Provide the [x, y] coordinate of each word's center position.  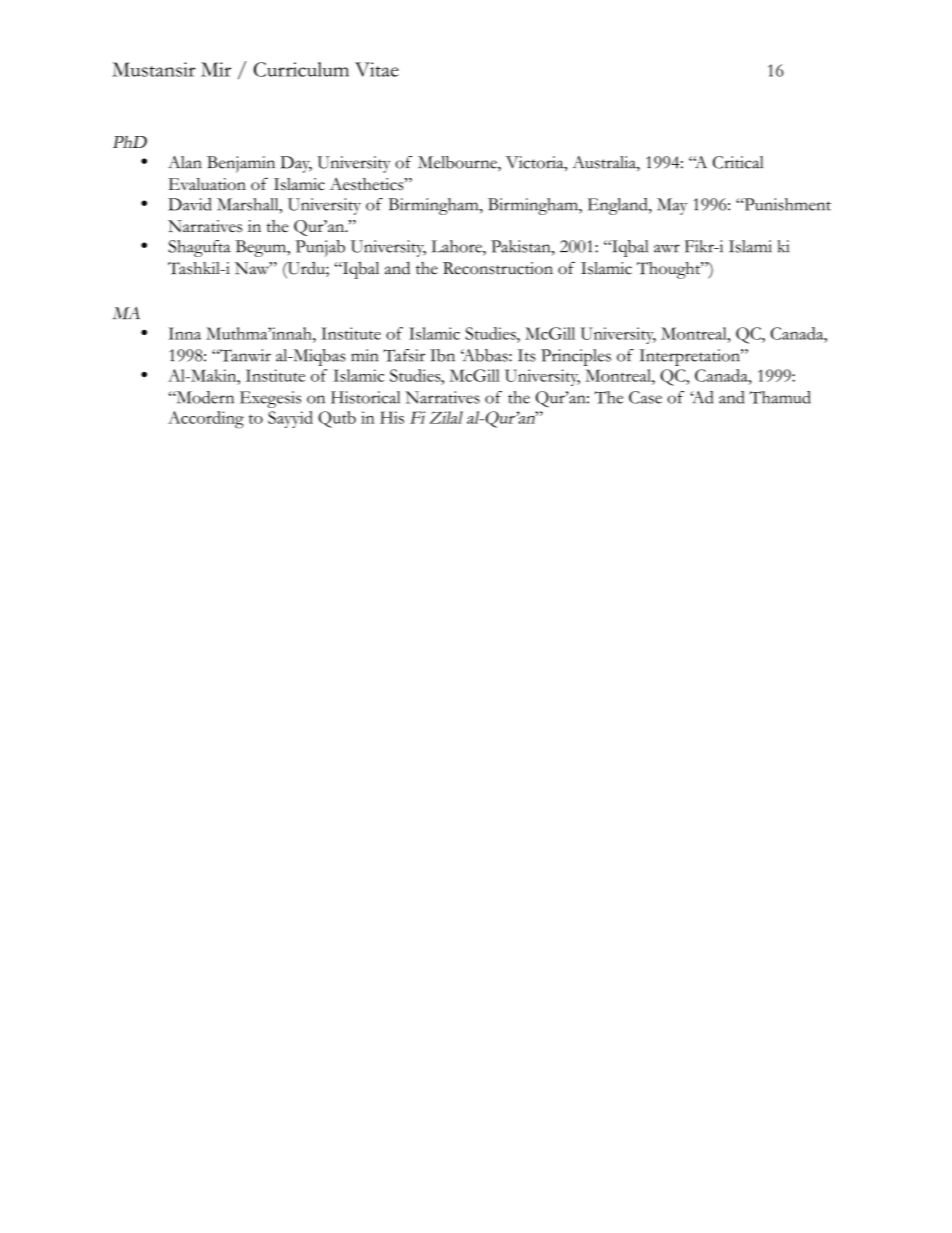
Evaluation [207, 184]
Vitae [377, 69]
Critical [738, 162]
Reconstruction [498, 268]
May [672, 206]
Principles [576, 357]
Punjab [320, 248]
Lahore [457, 246]
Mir [216, 69]
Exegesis [270, 399]
